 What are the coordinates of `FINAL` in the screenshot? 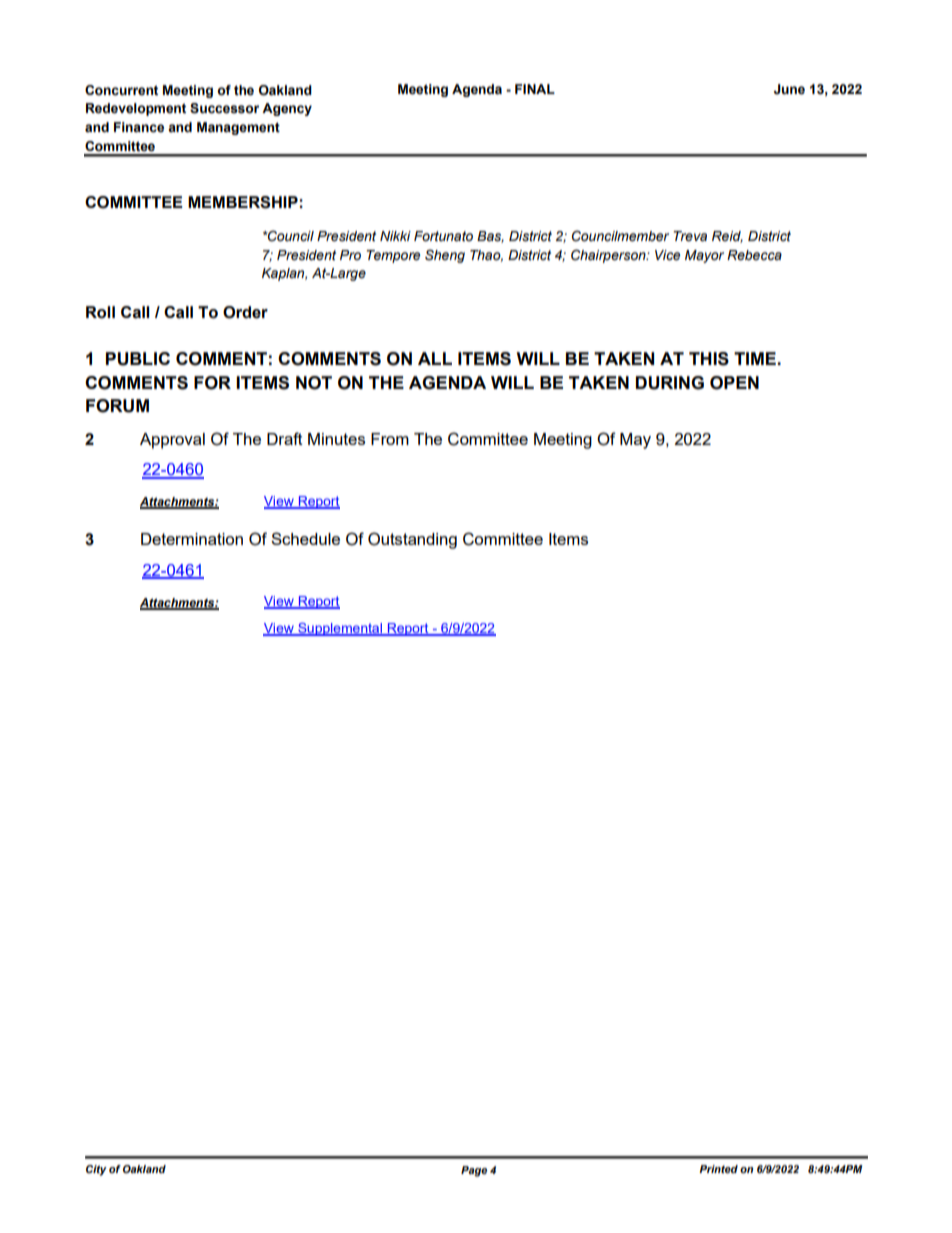 It's located at (535, 89).
